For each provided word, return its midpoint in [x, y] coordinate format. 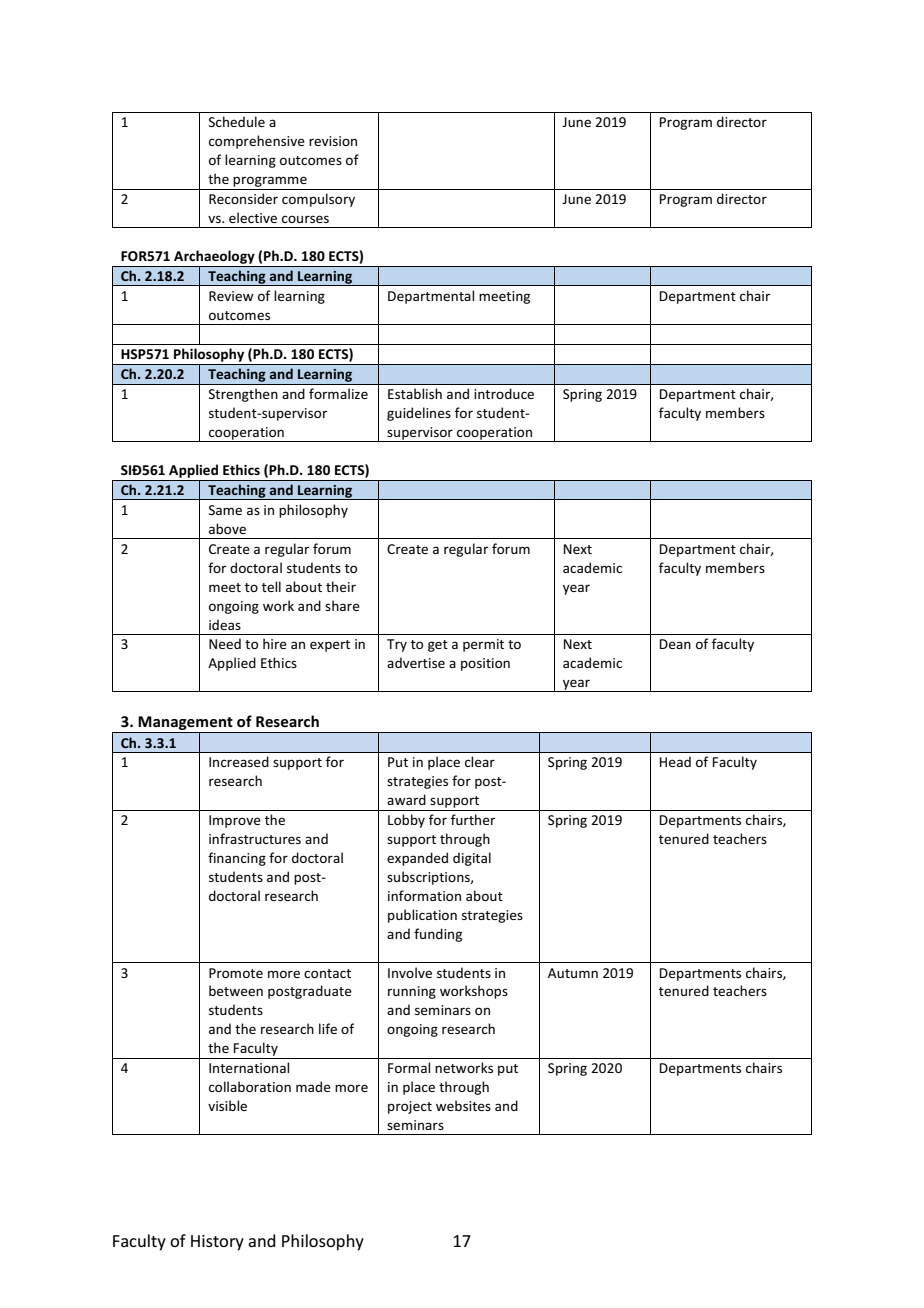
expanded [417, 859]
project [410, 1107]
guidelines [419, 414]
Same [225, 510]
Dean [675, 644]
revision [333, 141]
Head [675, 761]
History [217, 1243]
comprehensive [257, 142]
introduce [504, 393]
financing [237, 859]
